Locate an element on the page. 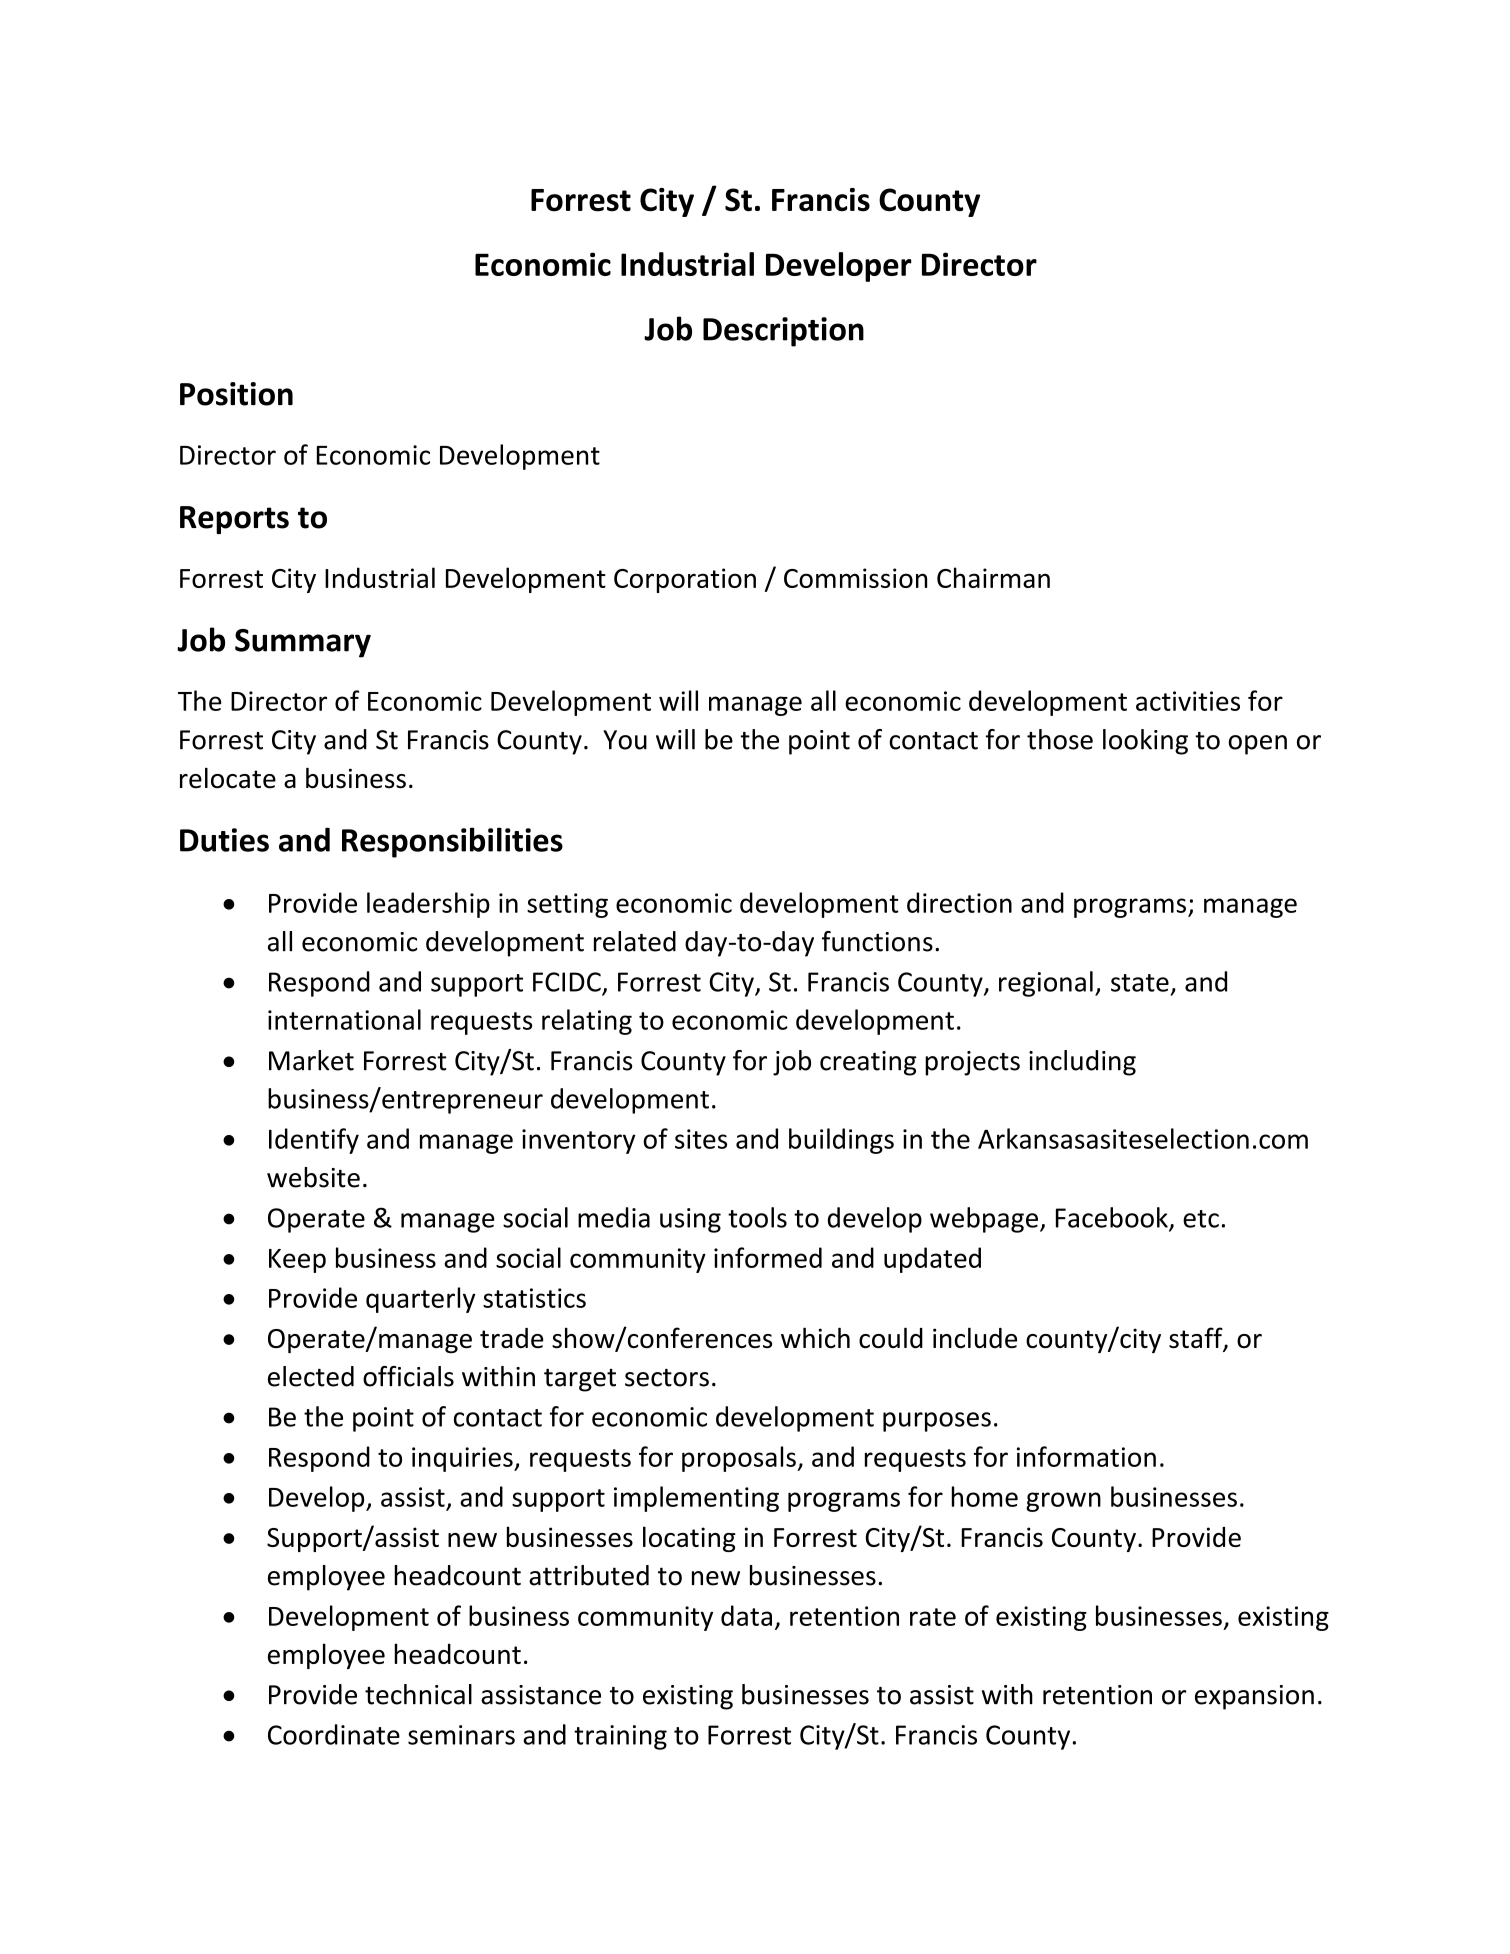  data is located at coordinates (746, 1615).
